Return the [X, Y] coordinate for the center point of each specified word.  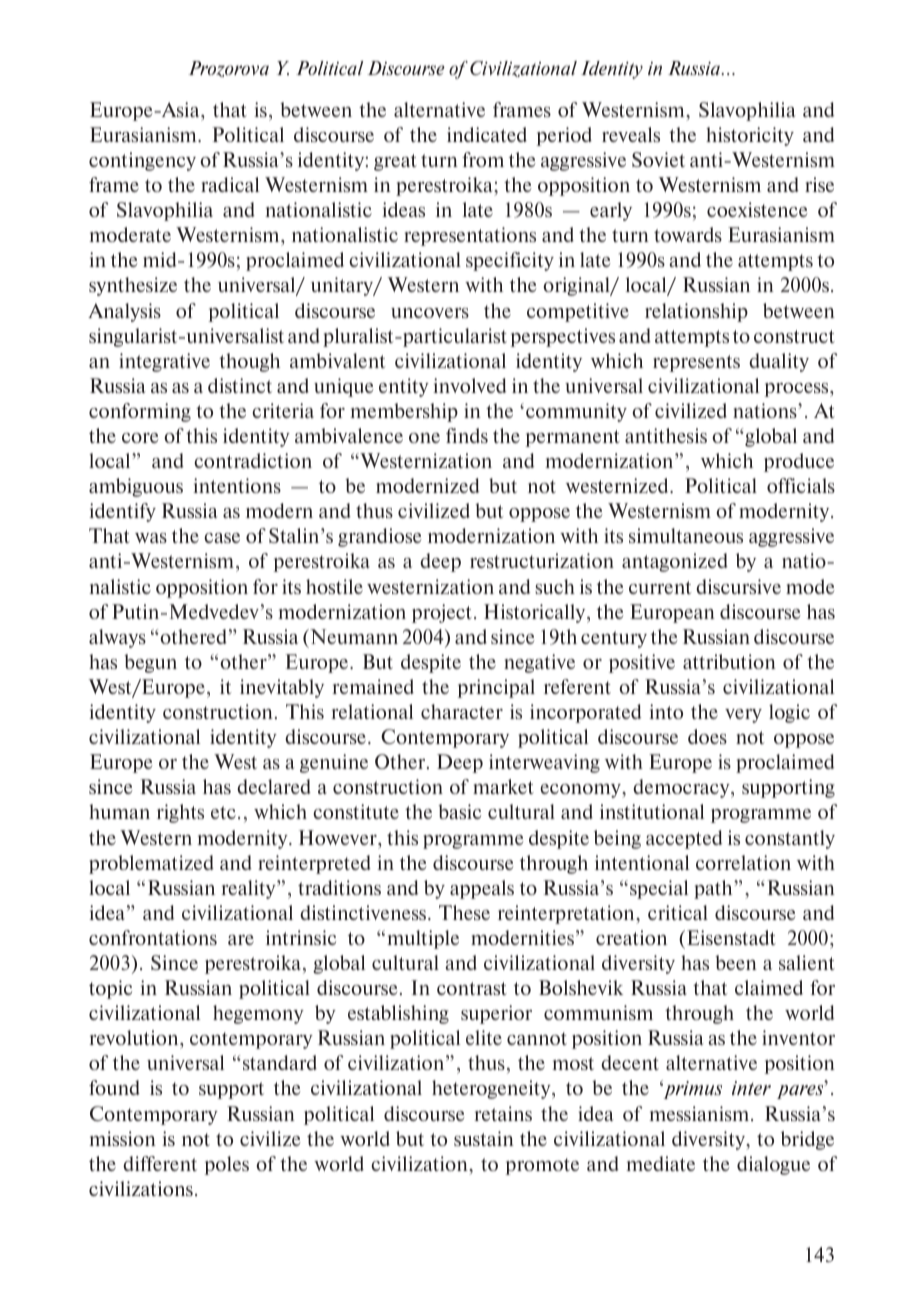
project [443, 613]
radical [230, 184]
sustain [484, 1138]
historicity [750, 136]
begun [150, 663]
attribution [729, 661]
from [483, 159]
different [160, 1163]
